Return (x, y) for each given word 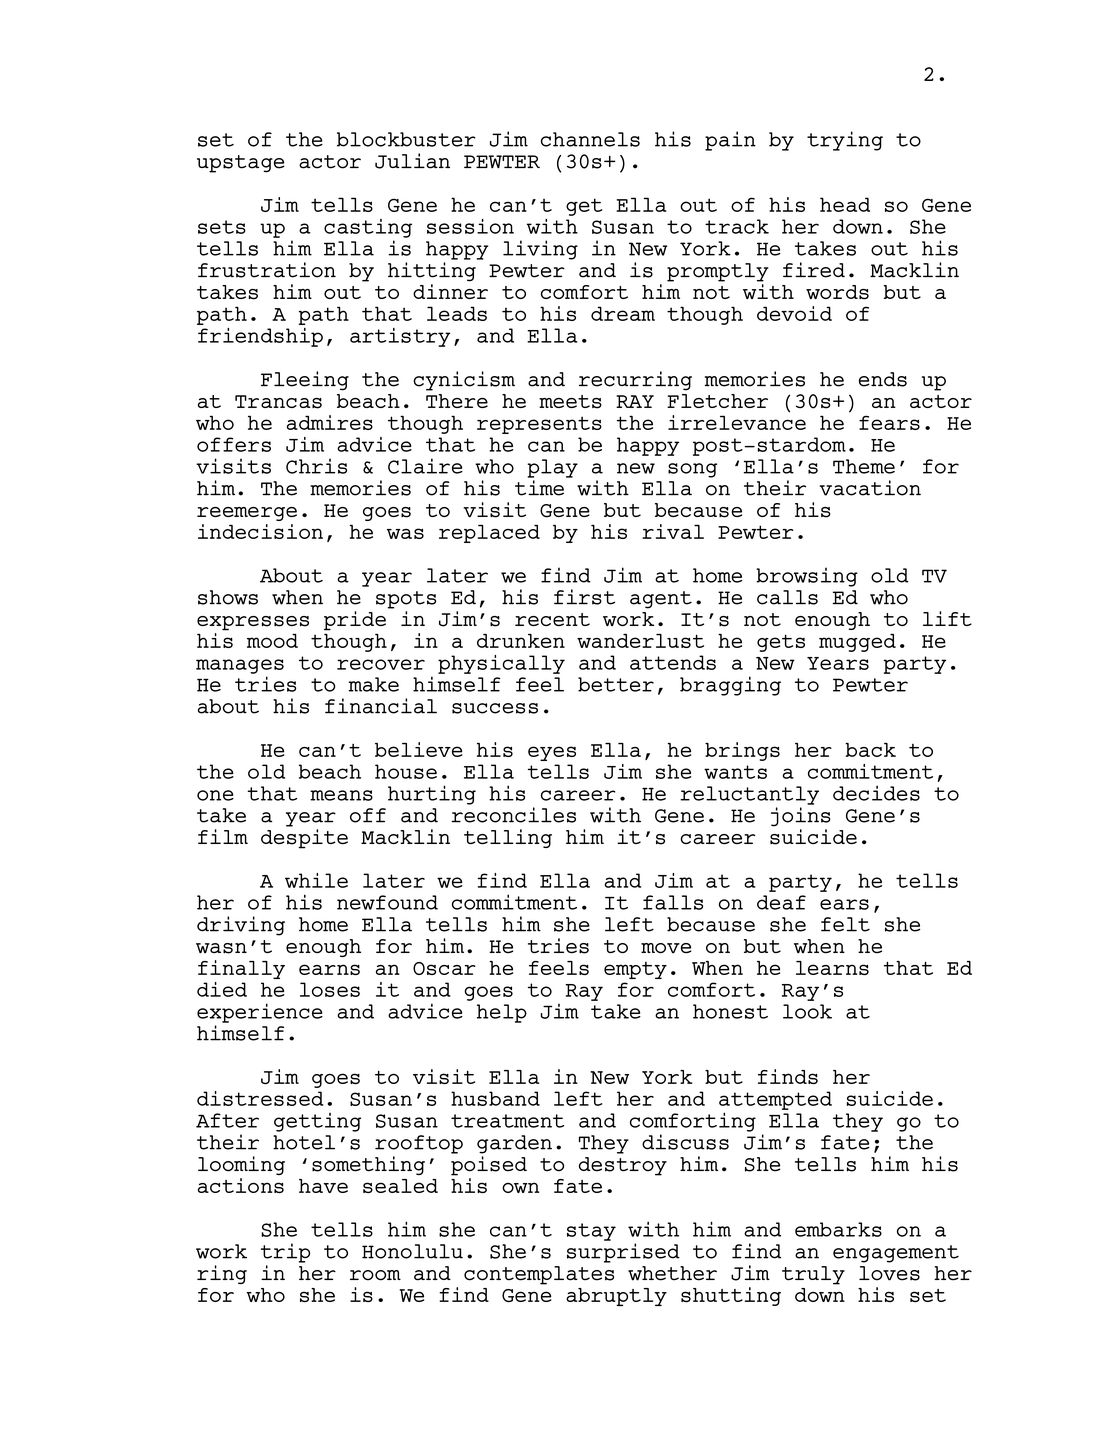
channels (590, 139)
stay (591, 1232)
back (870, 750)
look (807, 1011)
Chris (316, 466)
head (845, 204)
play (552, 468)
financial (381, 706)
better (616, 684)
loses (330, 989)
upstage (241, 164)
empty (635, 970)
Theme (864, 466)
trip (285, 1253)
